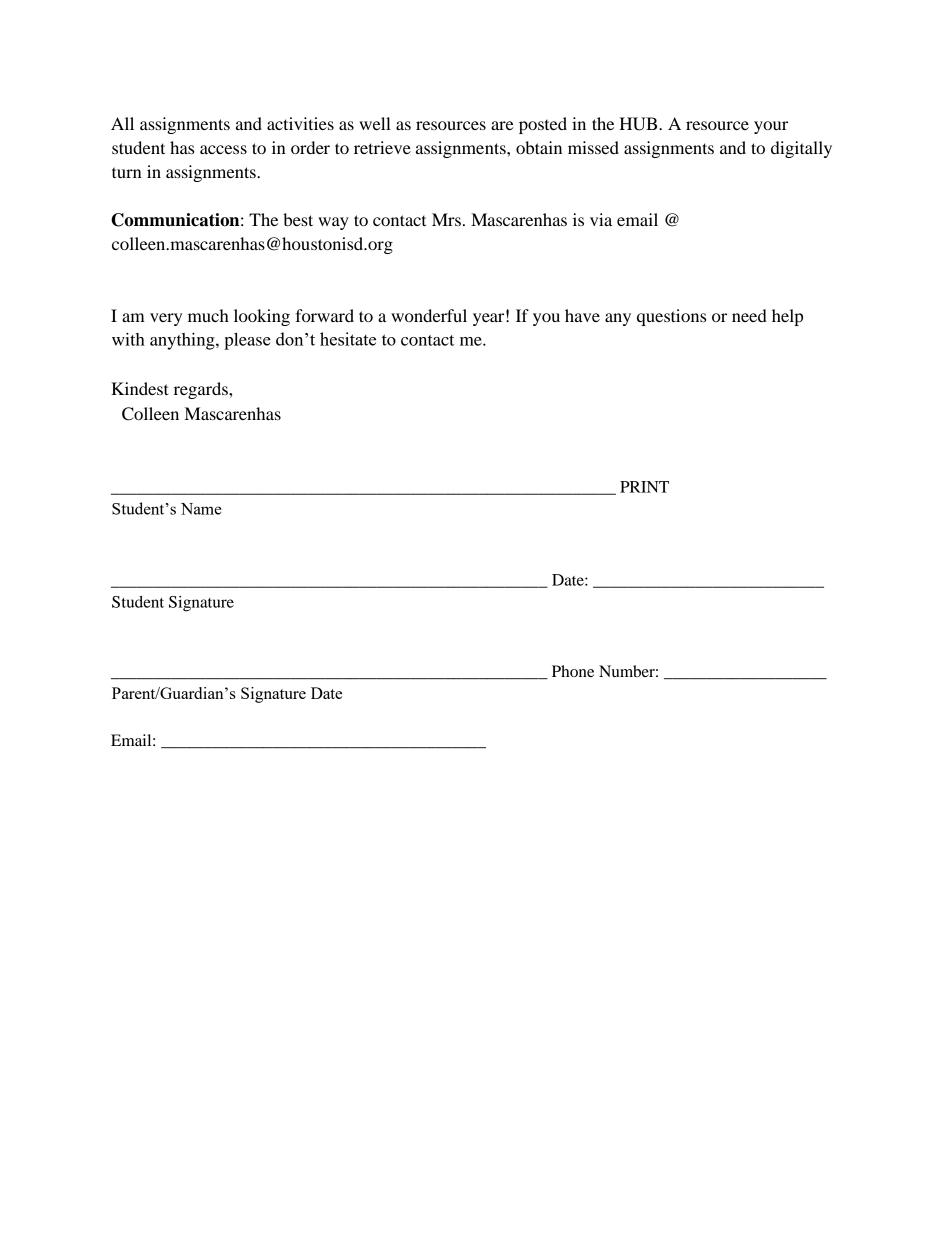 The width and height of the screenshot is (952, 1233). What do you see at coordinates (539, 147) in the screenshot?
I see `obtain` at bounding box center [539, 147].
